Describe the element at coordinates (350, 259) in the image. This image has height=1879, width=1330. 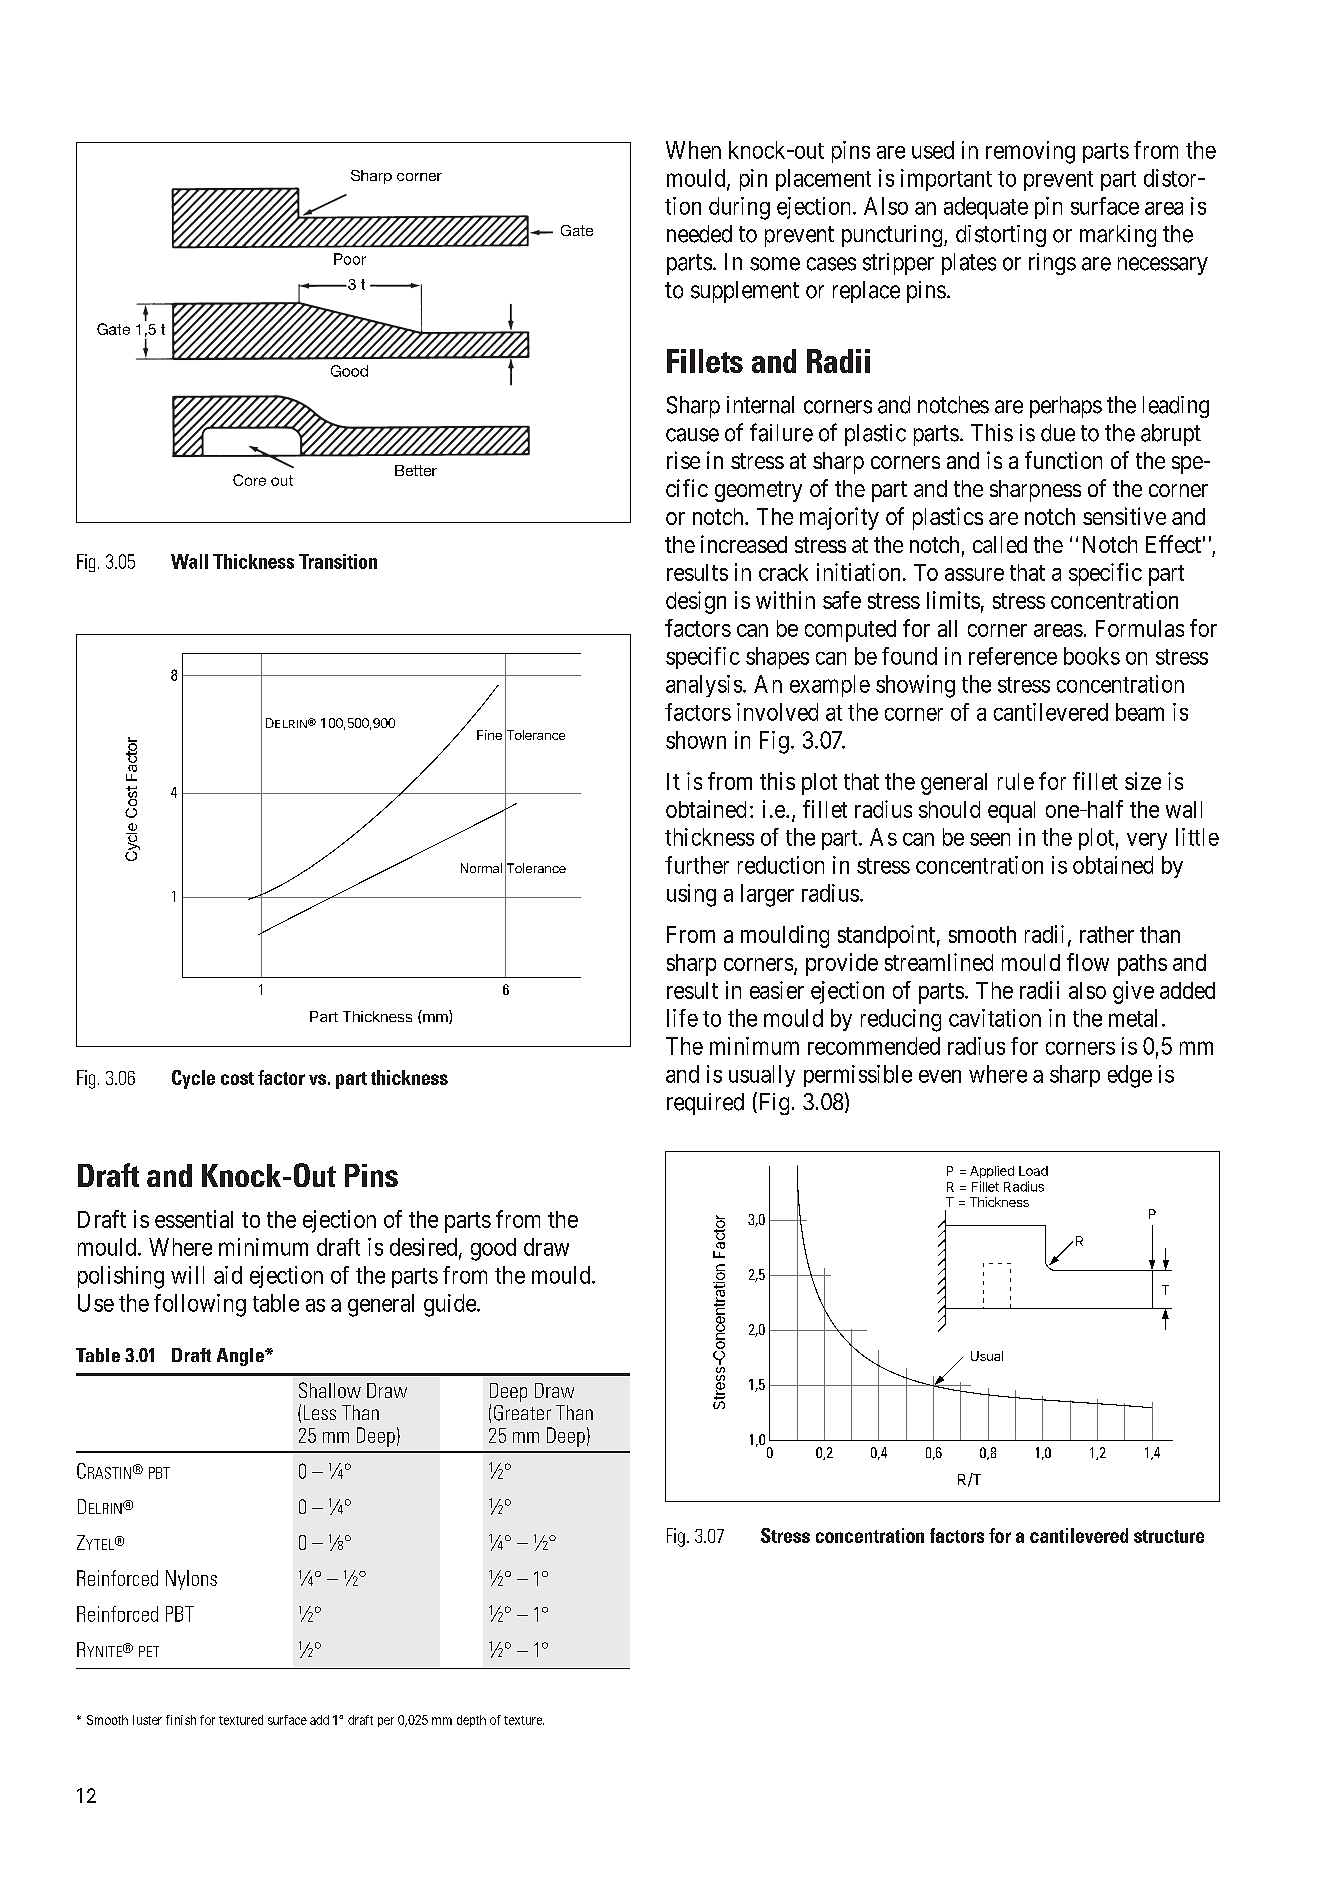
I see `Poor` at that location.
